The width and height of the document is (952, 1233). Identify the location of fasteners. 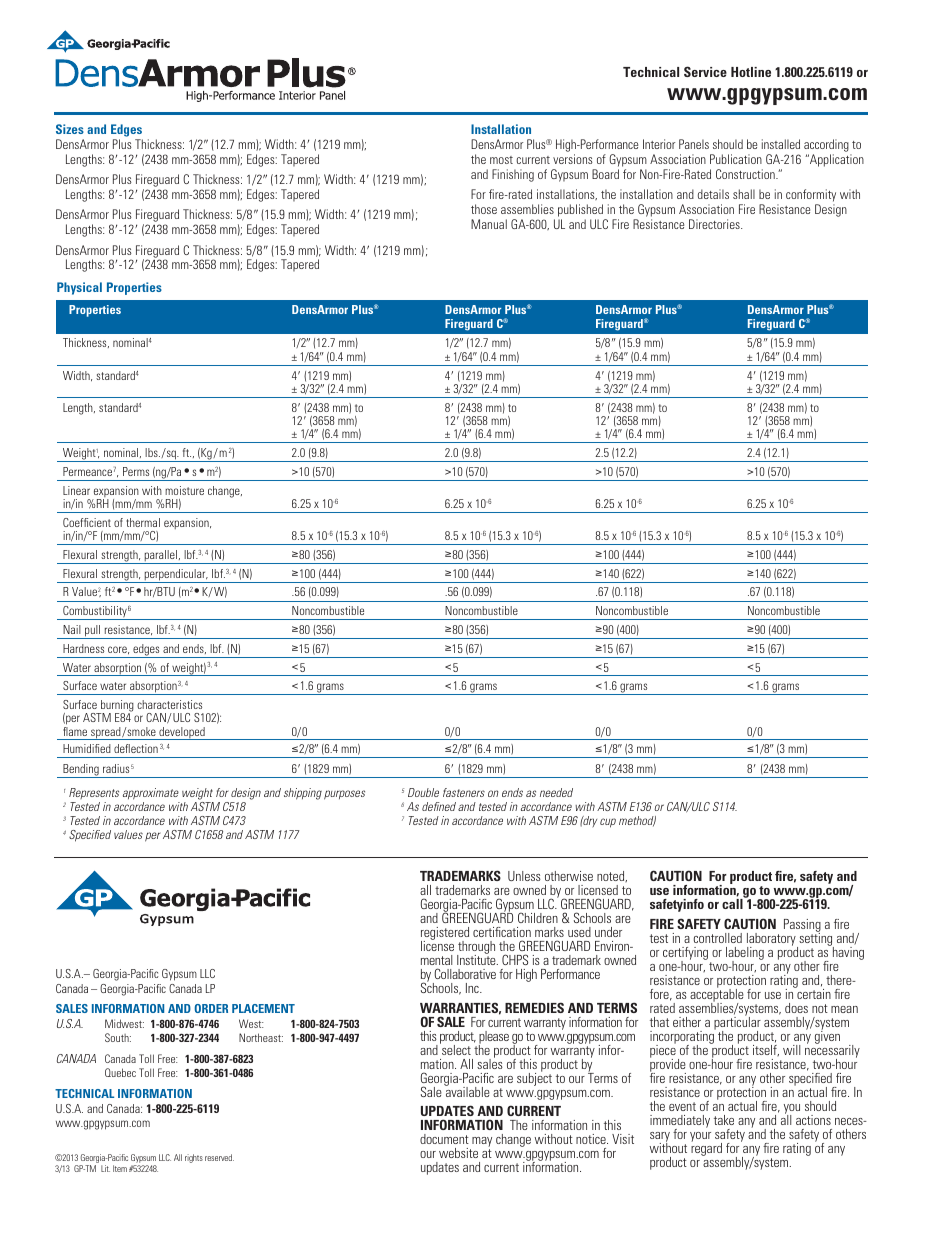
(464, 792).
